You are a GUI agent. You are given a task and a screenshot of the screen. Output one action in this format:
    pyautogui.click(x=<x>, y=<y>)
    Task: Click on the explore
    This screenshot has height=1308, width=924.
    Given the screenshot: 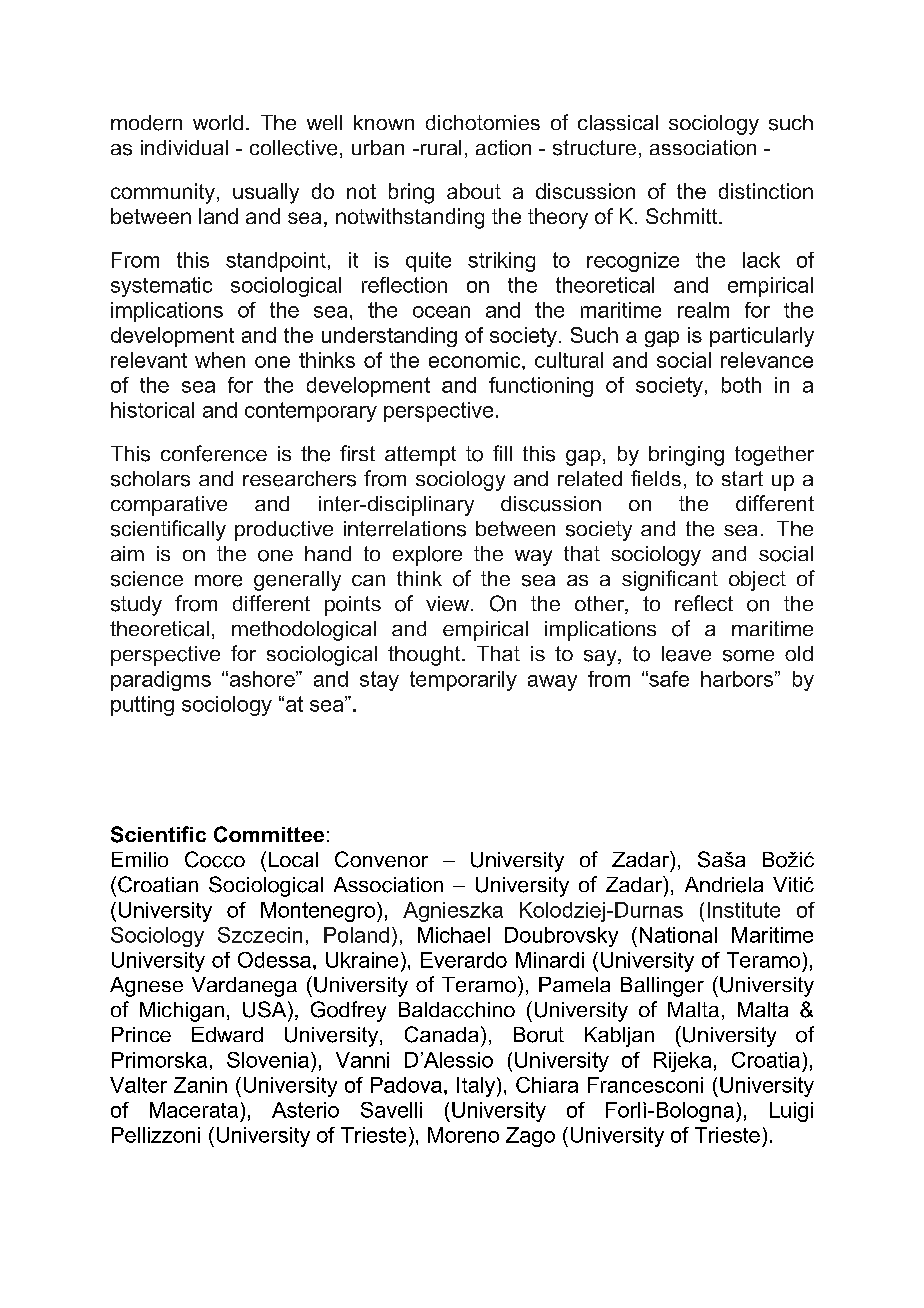 What is the action you would take?
    pyautogui.click(x=427, y=556)
